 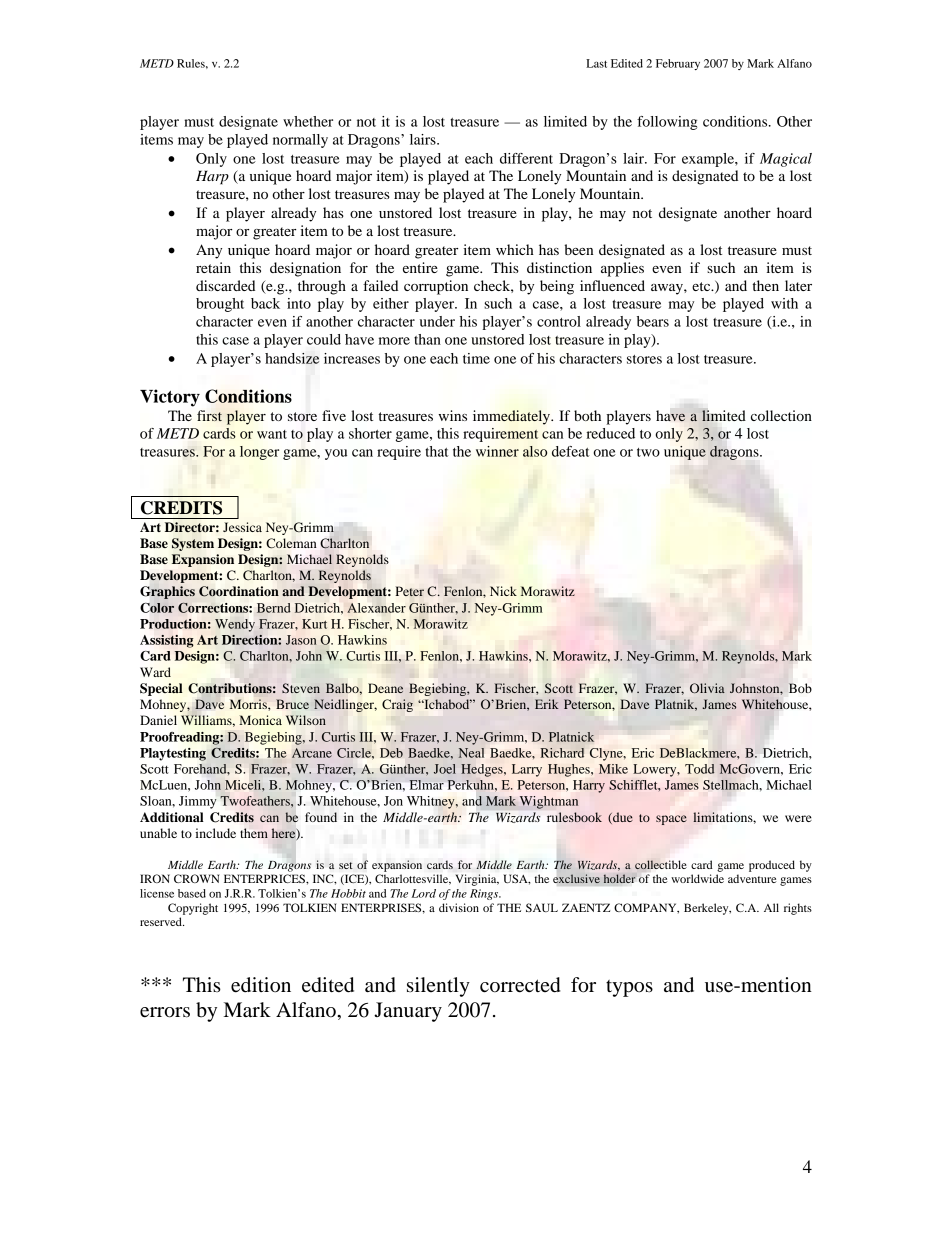 What do you see at coordinates (259, 453) in the screenshot?
I see `longer` at bounding box center [259, 453].
